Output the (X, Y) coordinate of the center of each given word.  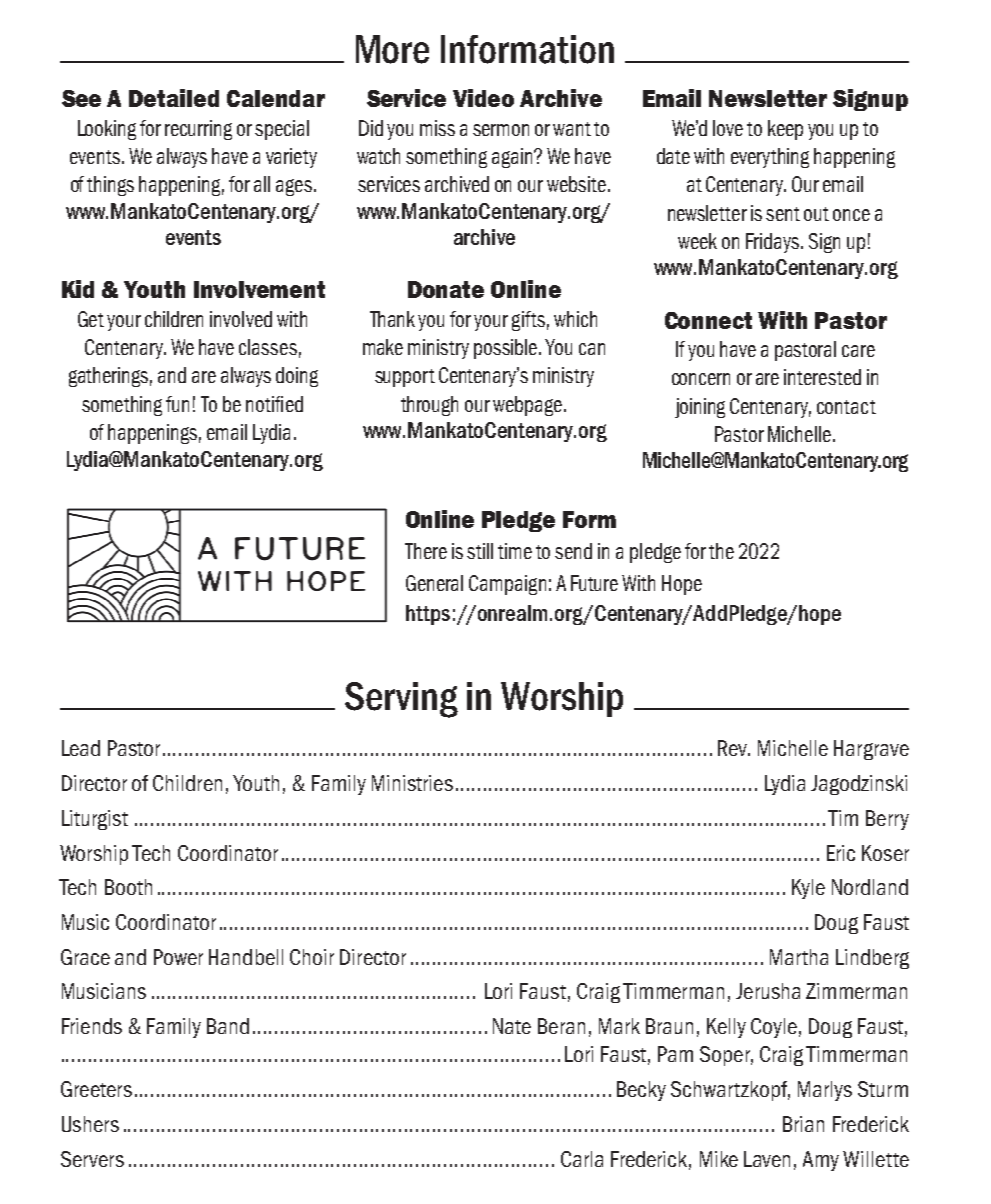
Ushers (90, 1124)
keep (785, 130)
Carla (582, 1159)
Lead (81, 748)
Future (594, 583)
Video (483, 98)
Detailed (174, 98)
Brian (803, 1124)
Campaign (507, 585)
